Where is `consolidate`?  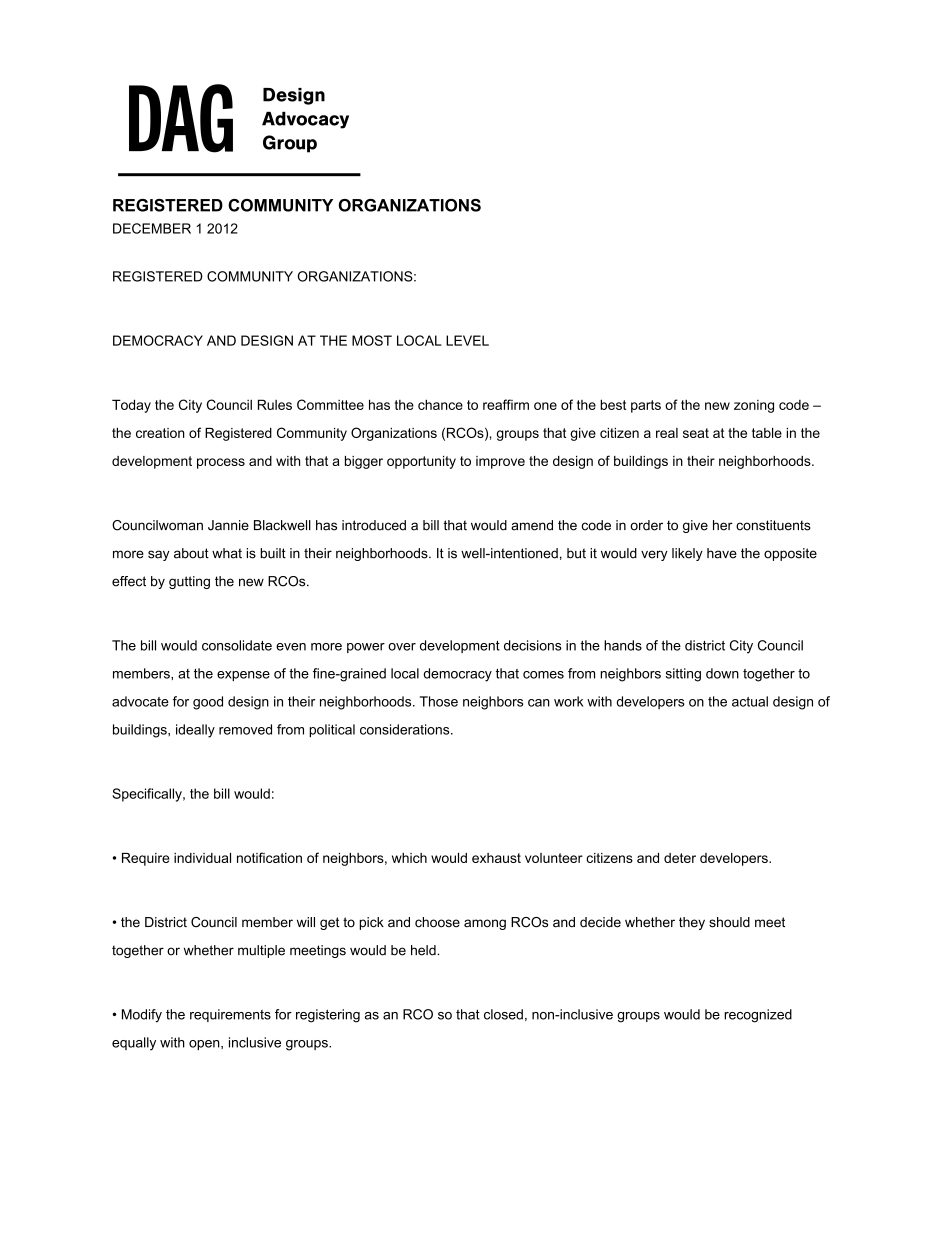
consolidate is located at coordinates (237, 645).
